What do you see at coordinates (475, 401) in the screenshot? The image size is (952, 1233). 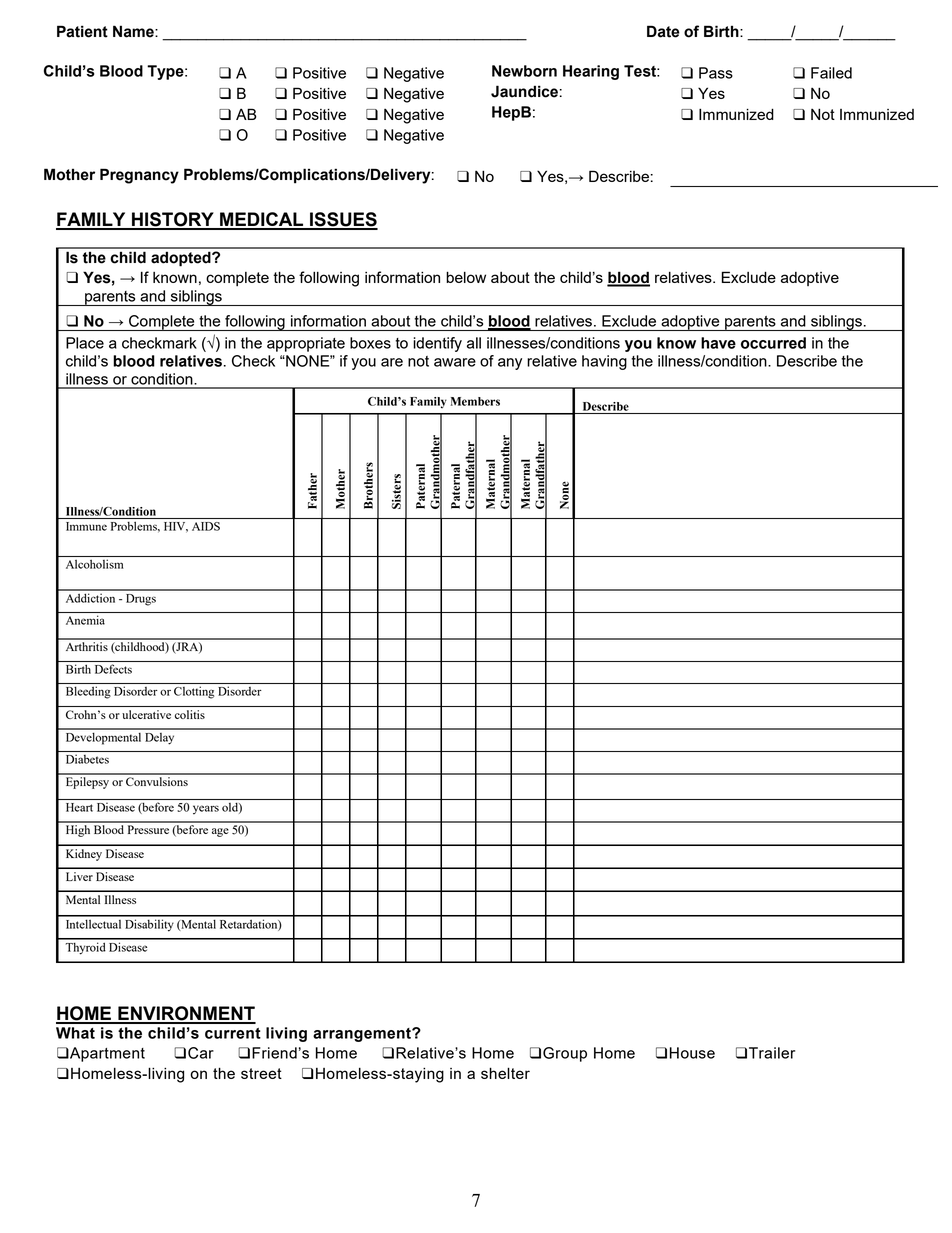 I see `Members` at bounding box center [475, 401].
